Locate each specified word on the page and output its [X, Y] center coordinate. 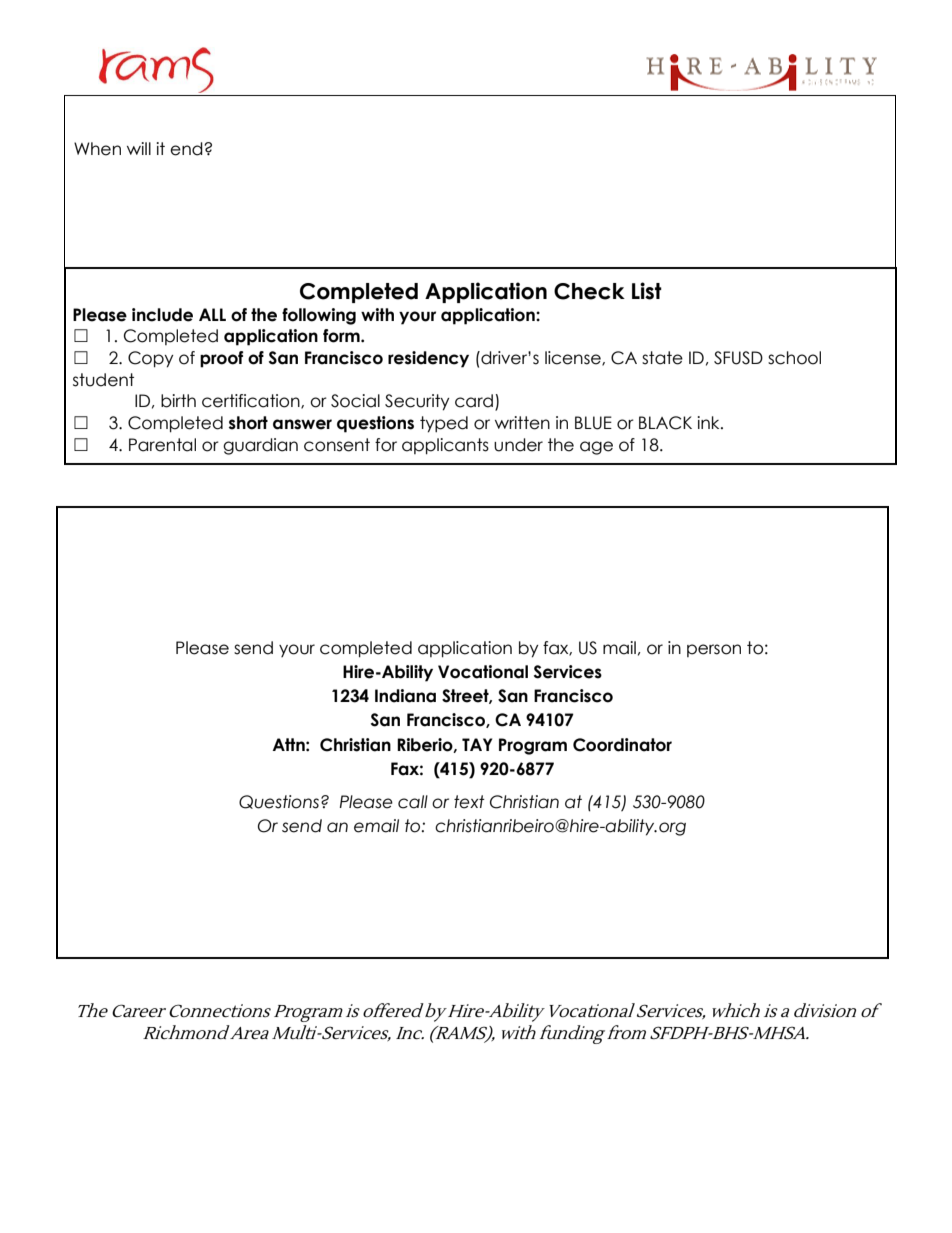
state [662, 358]
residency [428, 359]
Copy [151, 359]
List [647, 291]
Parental [162, 445]
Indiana [405, 696]
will [139, 148]
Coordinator [622, 745]
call [413, 802]
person [714, 650]
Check [589, 291]
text [469, 802]
